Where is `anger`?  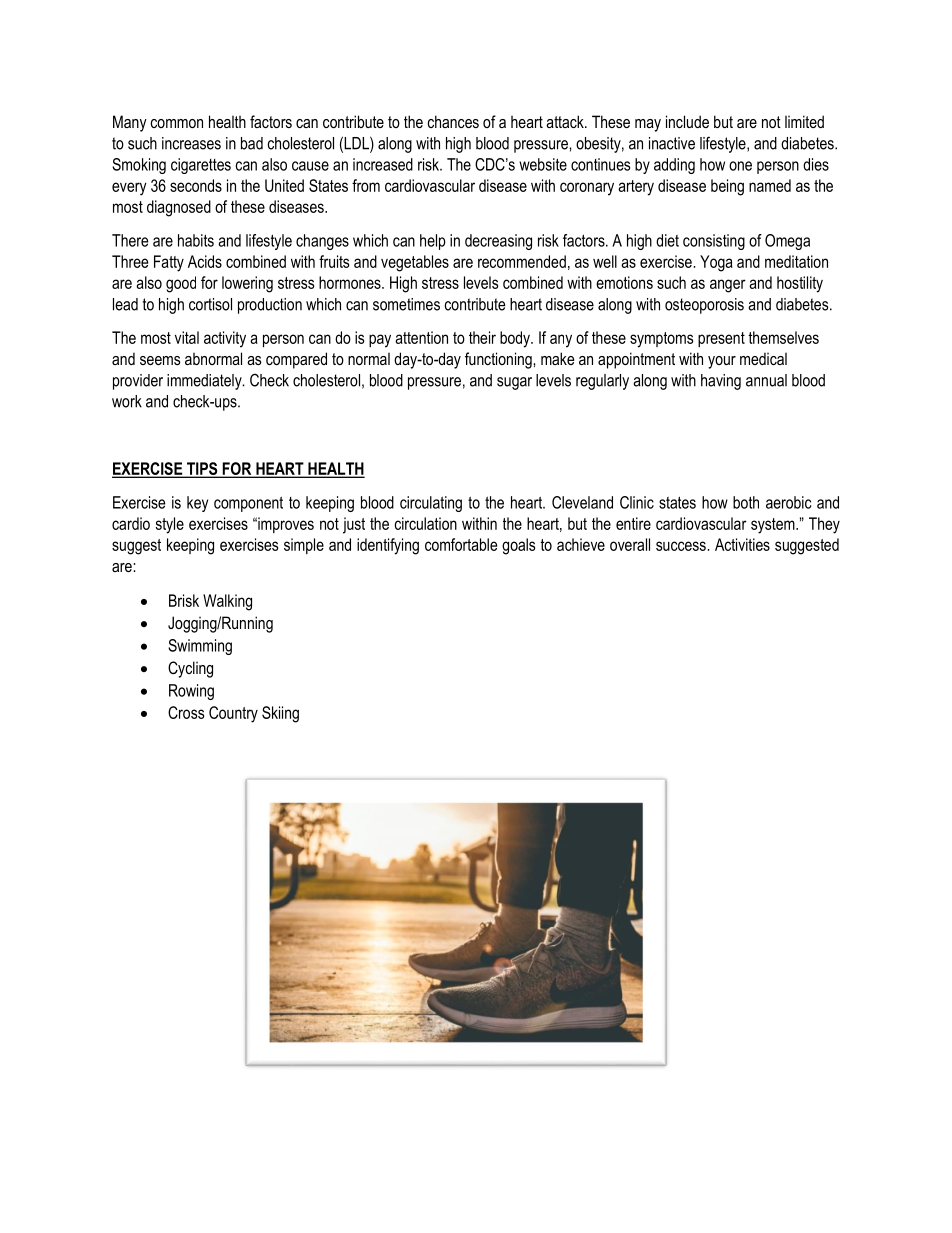 anger is located at coordinates (728, 286).
